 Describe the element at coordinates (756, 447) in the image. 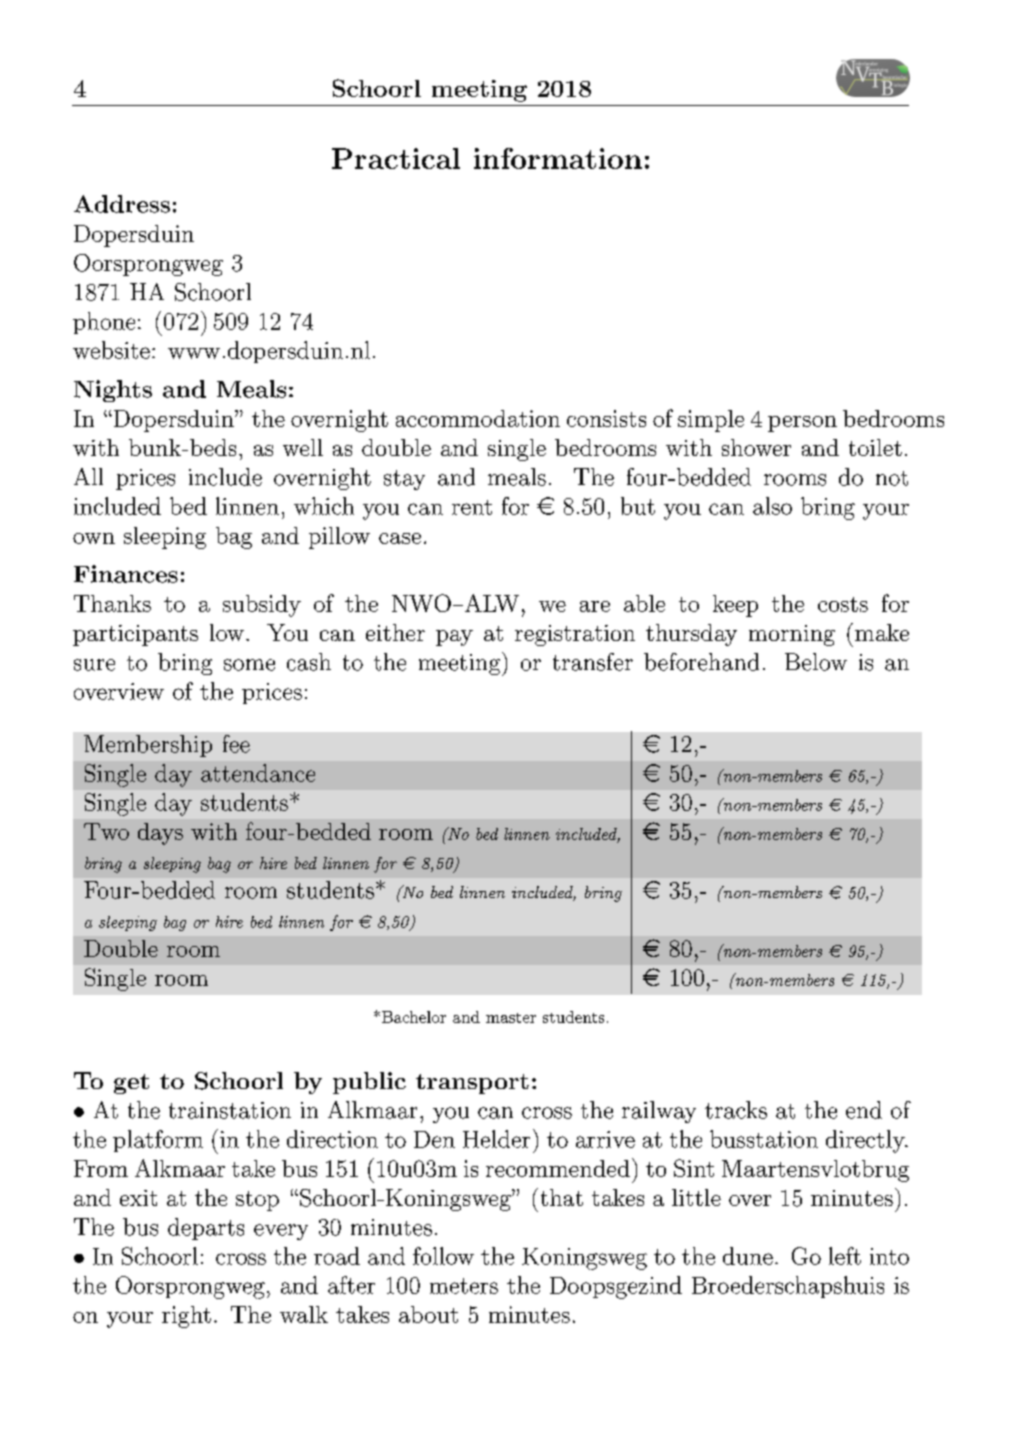

I see `shower` at that location.
